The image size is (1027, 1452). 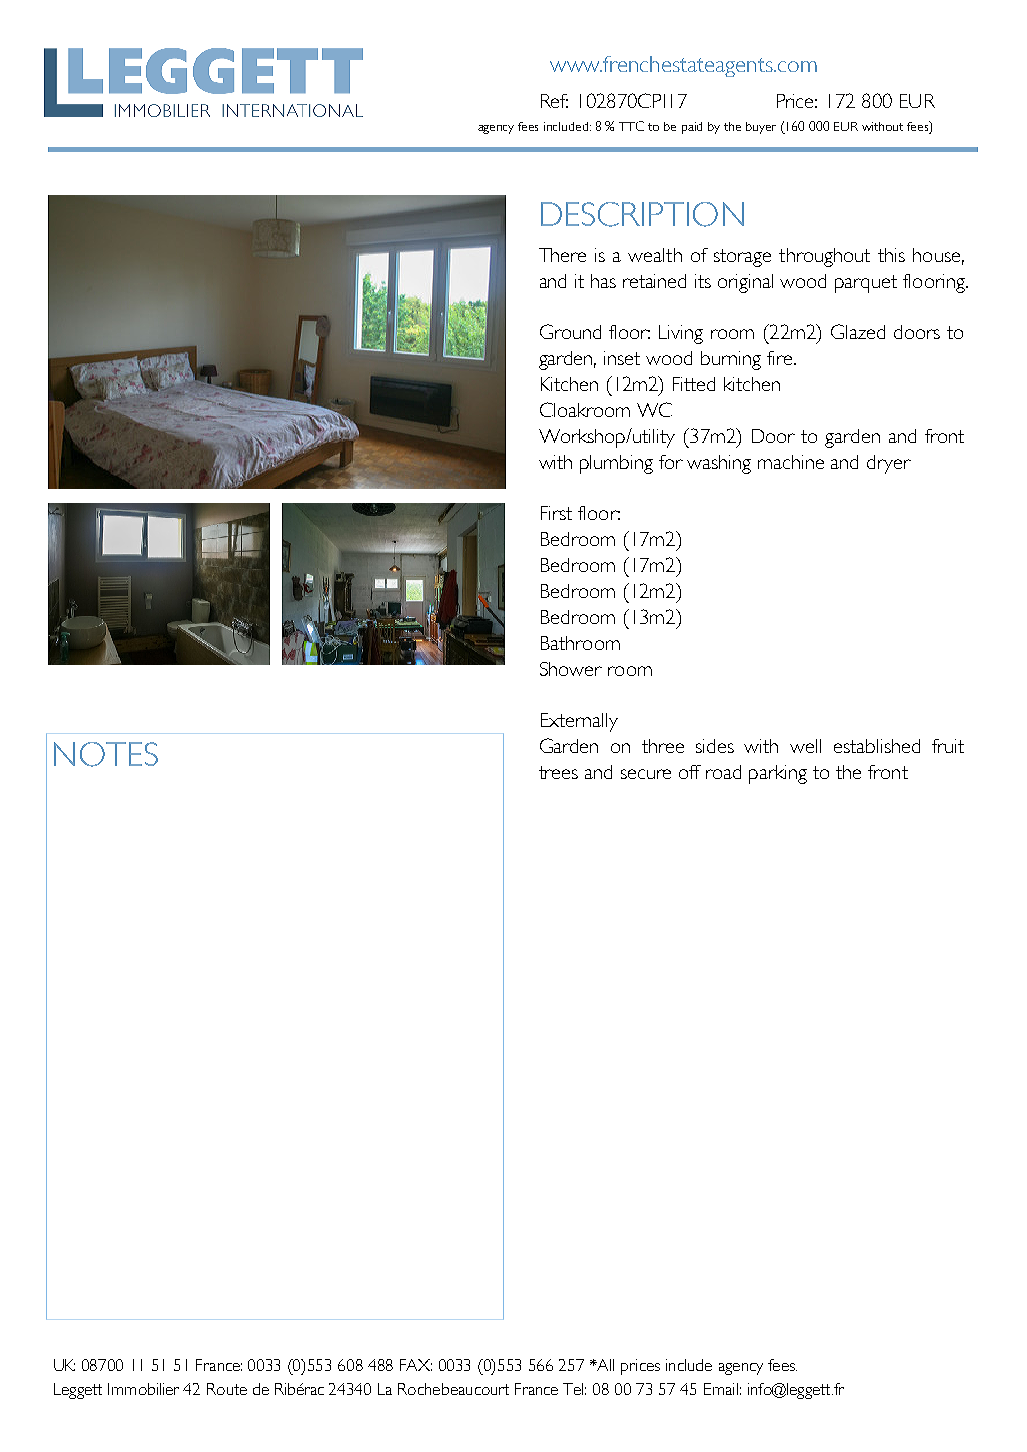 What do you see at coordinates (889, 464) in the page?
I see `dryer` at bounding box center [889, 464].
